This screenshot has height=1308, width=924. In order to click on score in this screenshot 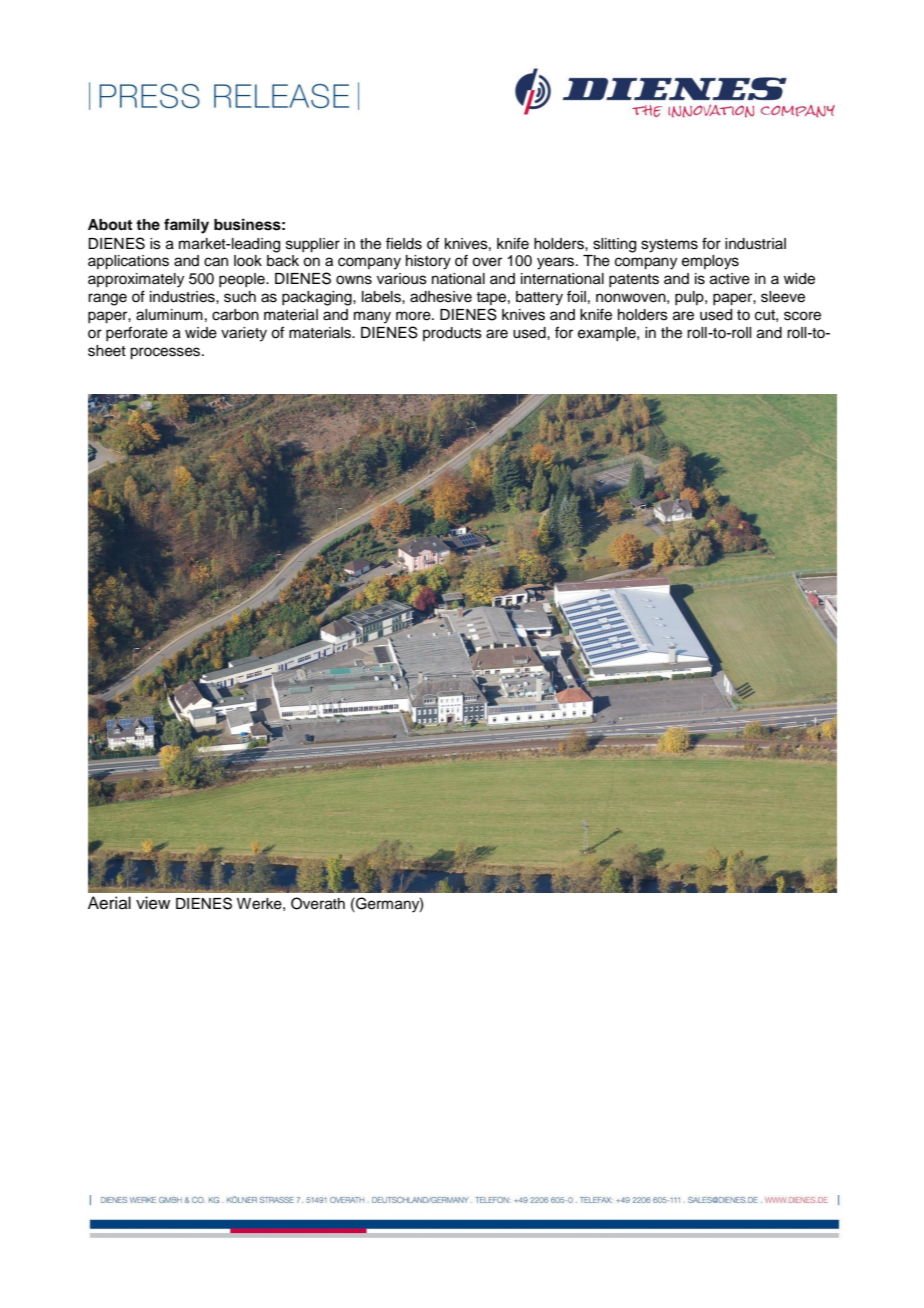, I will do `click(802, 316)`.
